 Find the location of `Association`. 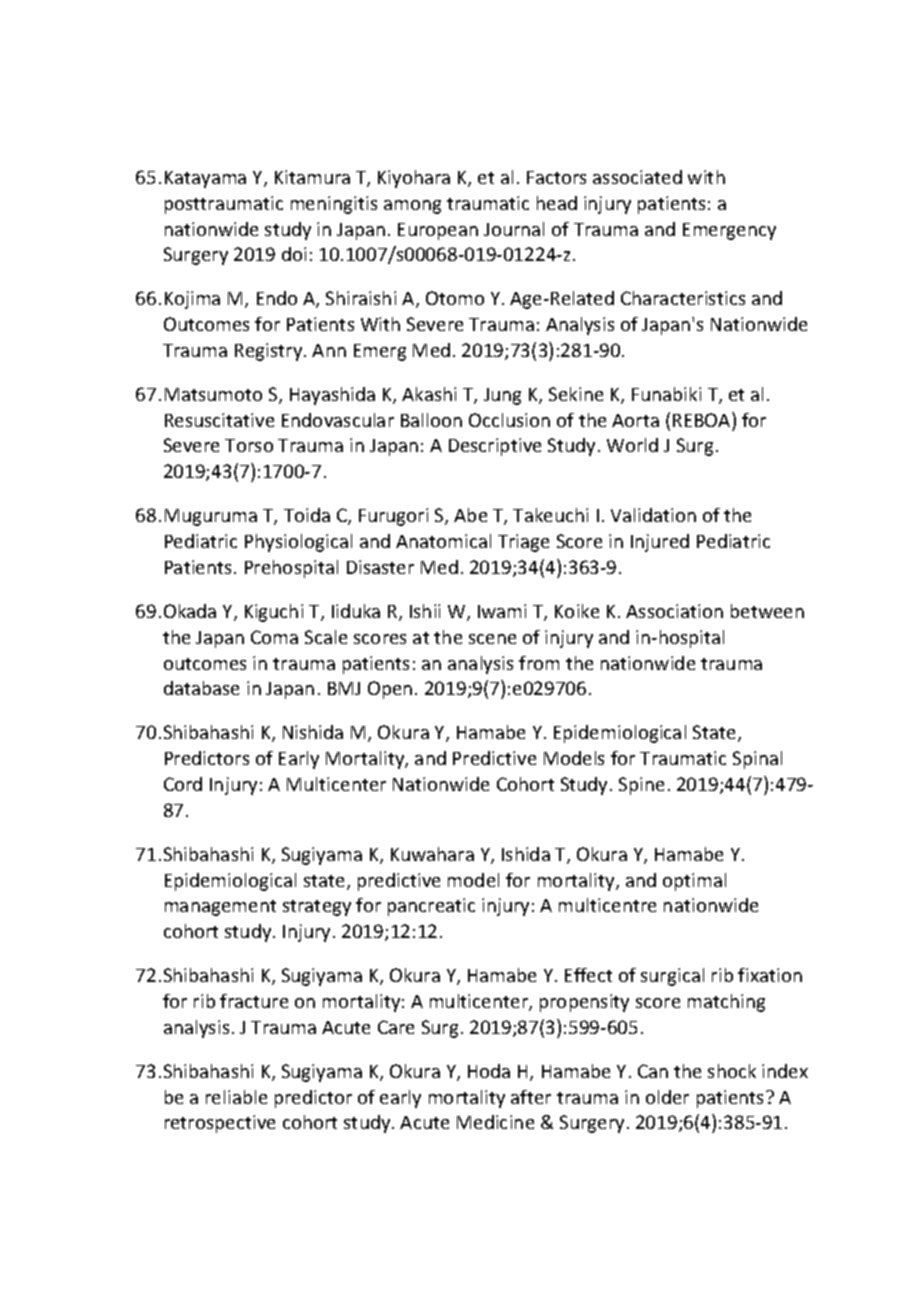

Association is located at coordinates (674, 611).
